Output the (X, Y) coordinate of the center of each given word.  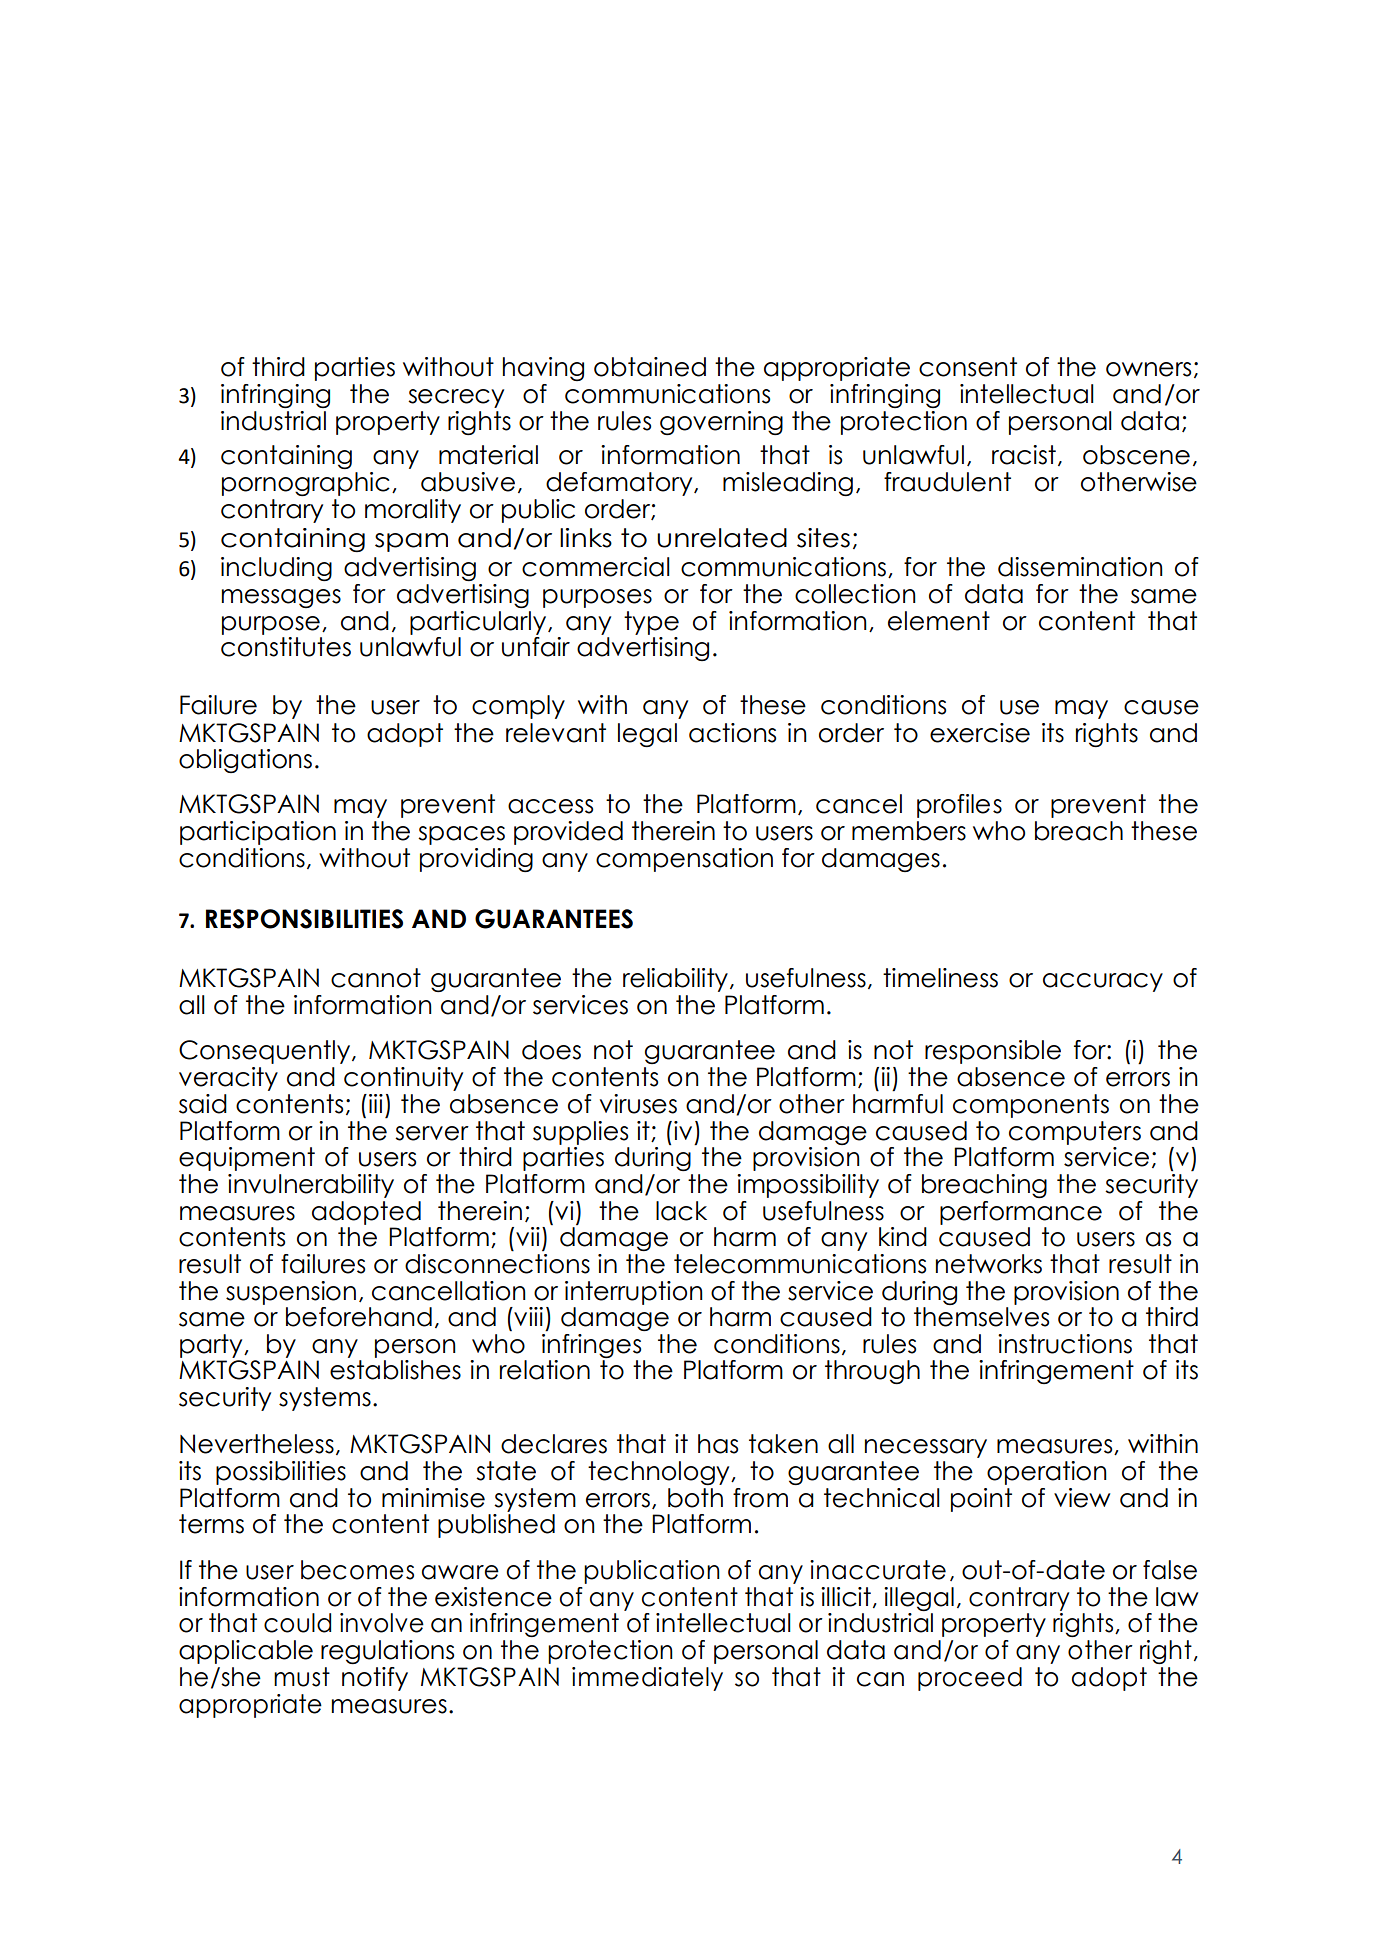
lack (681, 1211)
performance (1021, 1213)
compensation (684, 860)
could (297, 1623)
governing (721, 423)
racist (1024, 455)
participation (258, 833)
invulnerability (311, 1186)
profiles (959, 806)
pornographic (306, 484)
